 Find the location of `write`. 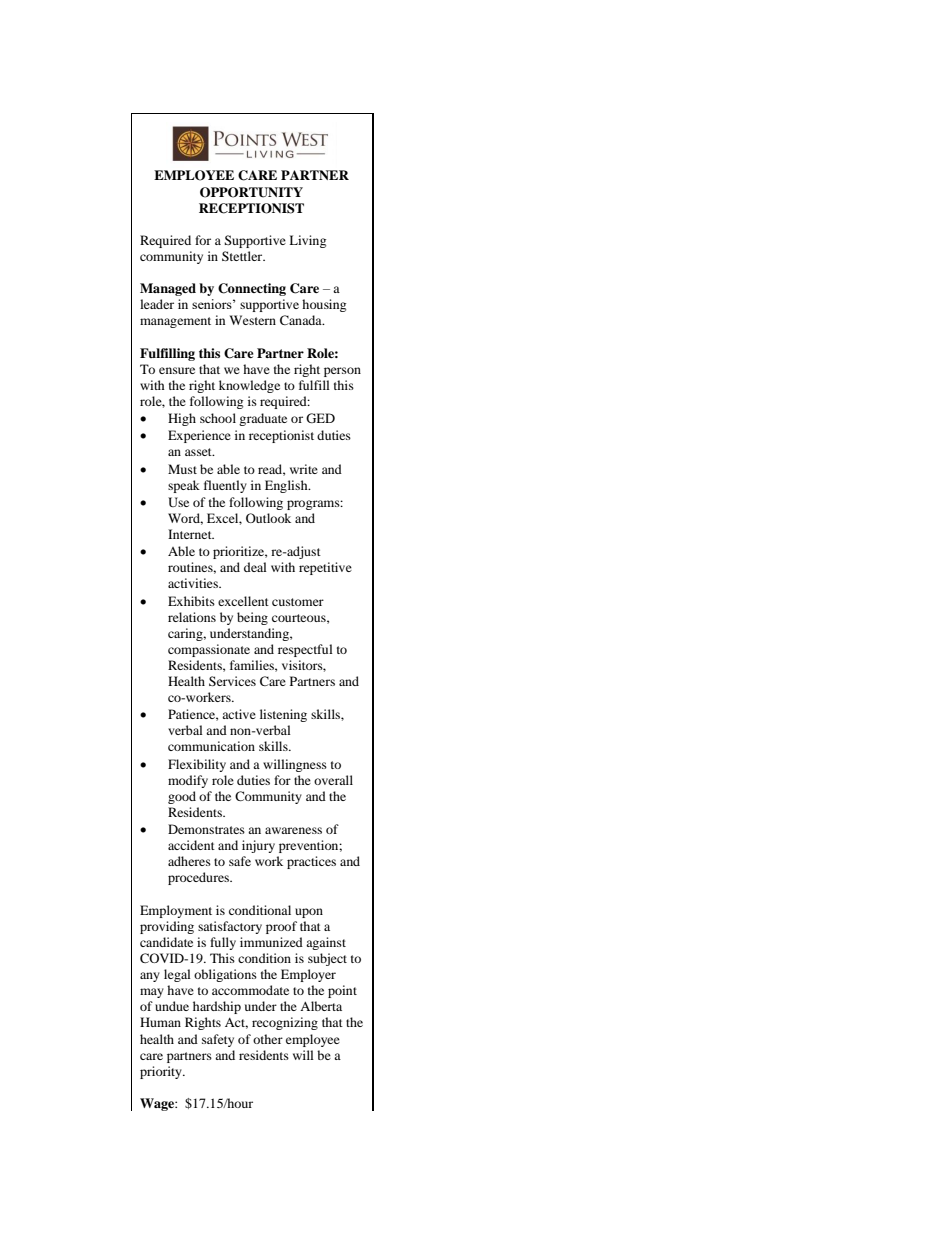

write is located at coordinates (304, 469).
